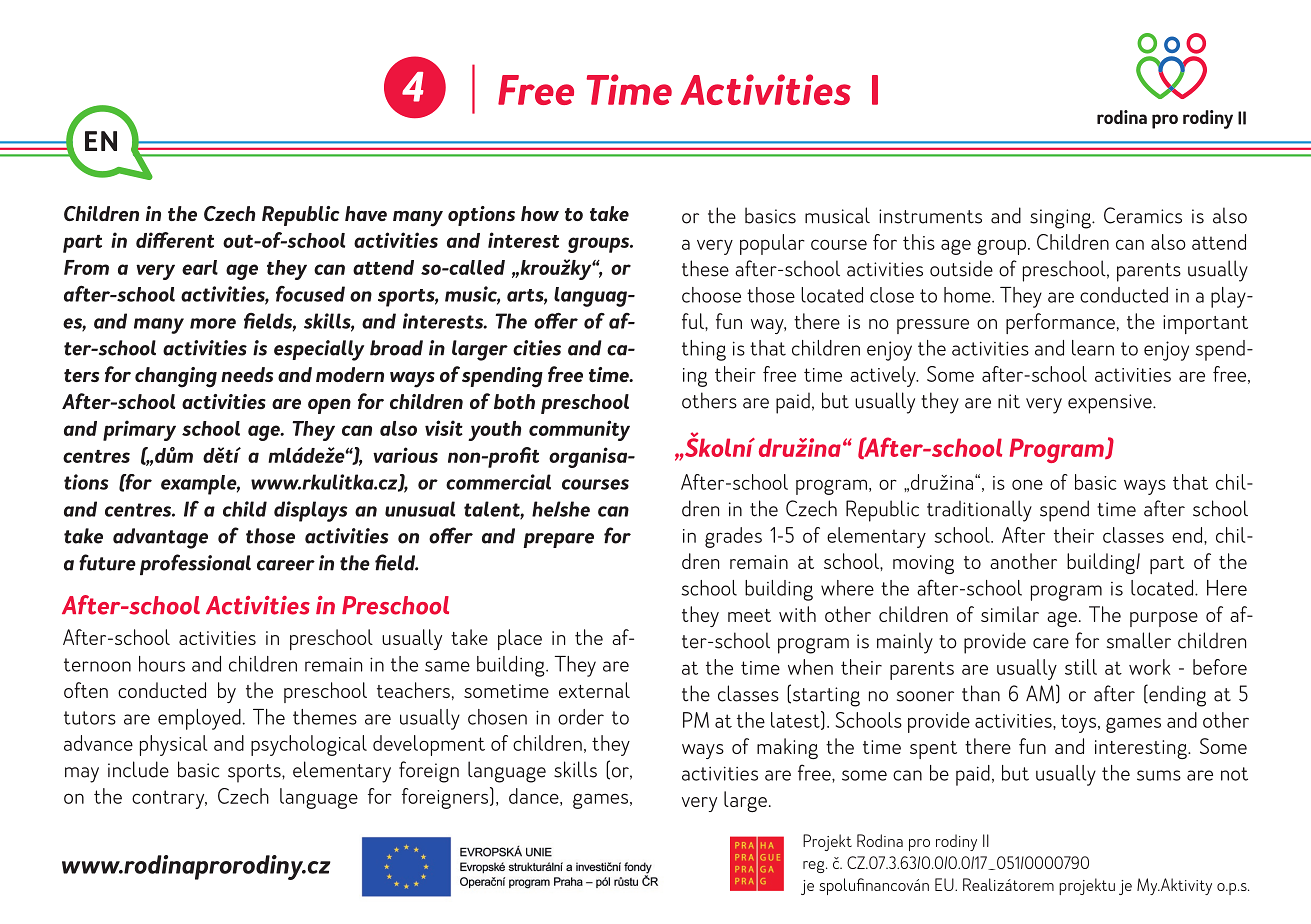  I want to click on community, so click(579, 430).
